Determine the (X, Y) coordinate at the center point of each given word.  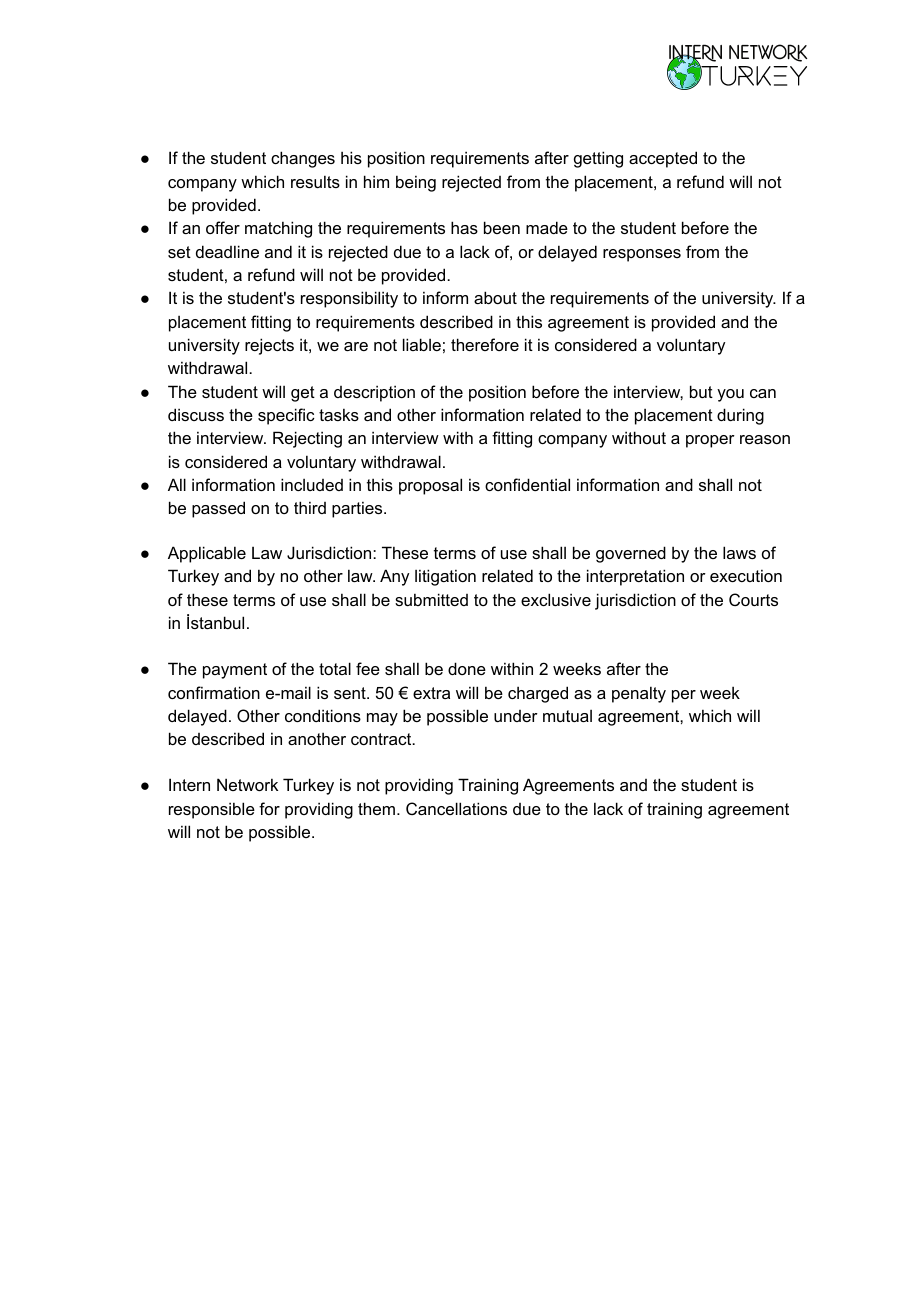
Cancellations (456, 808)
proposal (430, 486)
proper (710, 441)
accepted (663, 159)
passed (218, 509)
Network (247, 784)
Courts (753, 599)
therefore (485, 344)
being (416, 183)
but (701, 391)
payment (235, 671)
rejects (269, 346)
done (467, 668)
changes (303, 159)
